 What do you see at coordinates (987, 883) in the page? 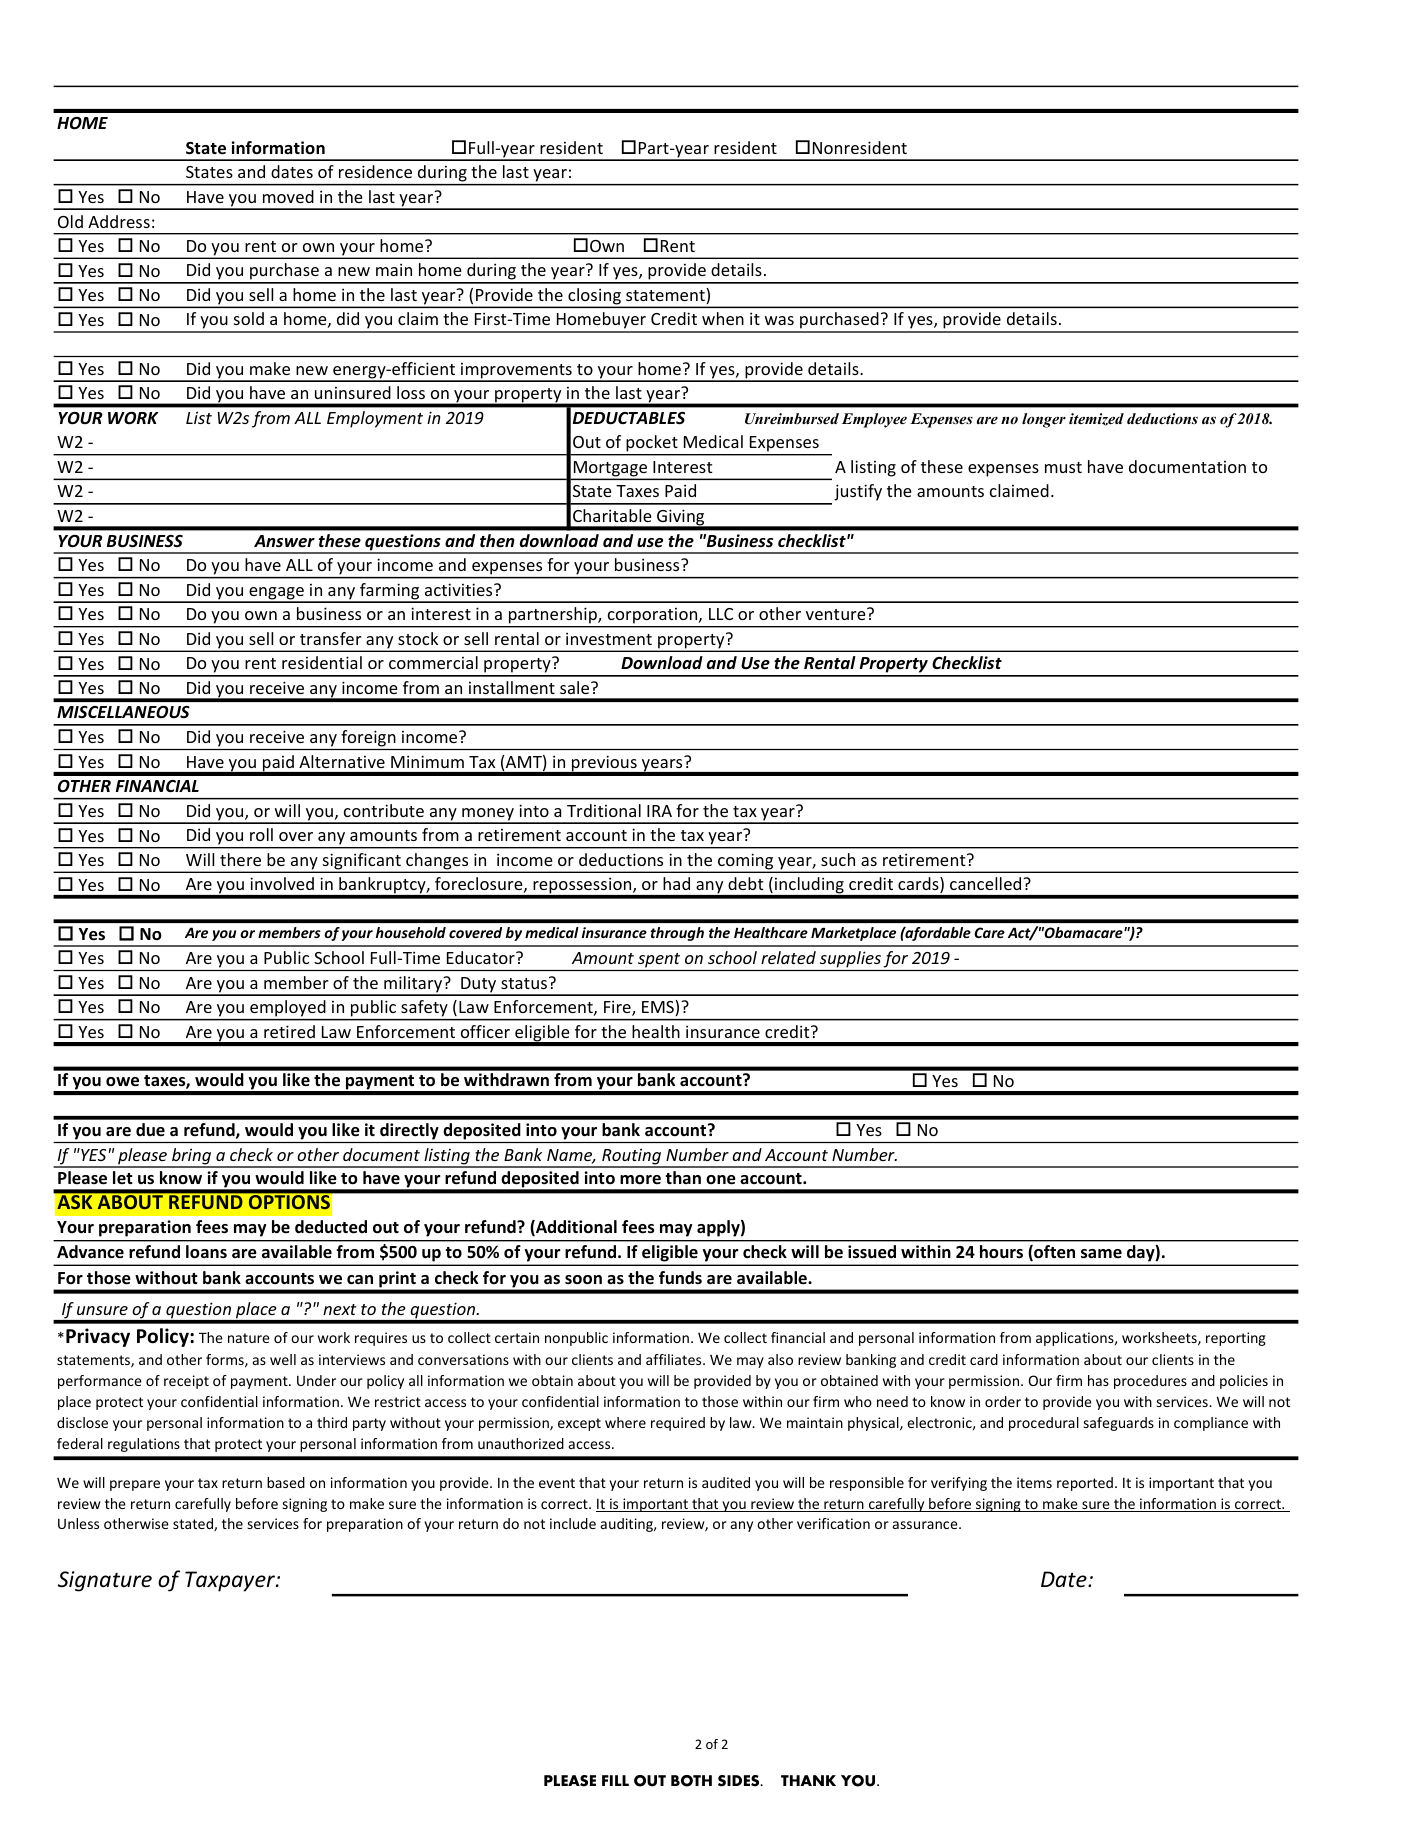
I see `cancelled` at bounding box center [987, 883].
